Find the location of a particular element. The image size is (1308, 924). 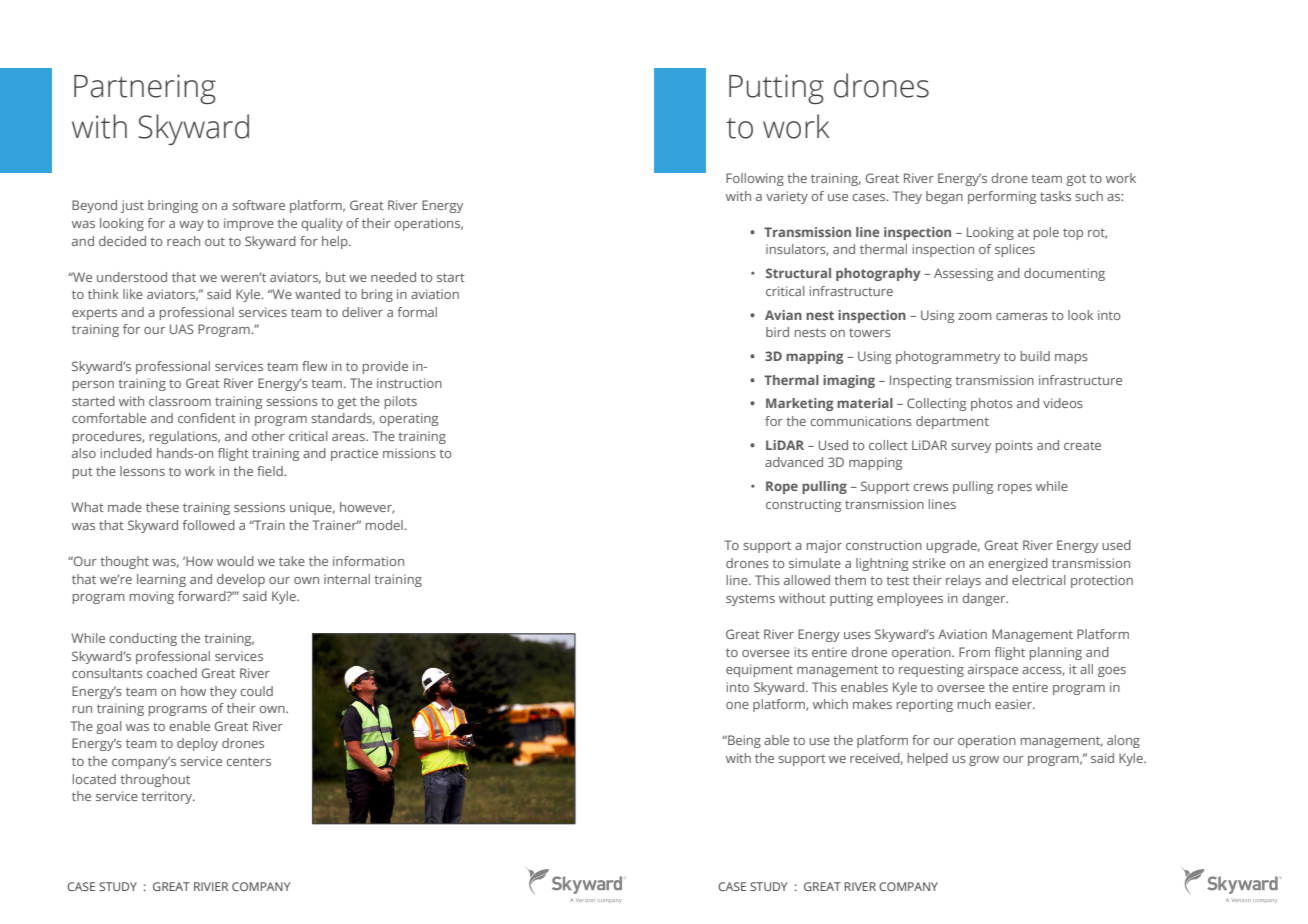

energized is located at coordinates (1018, 564).
